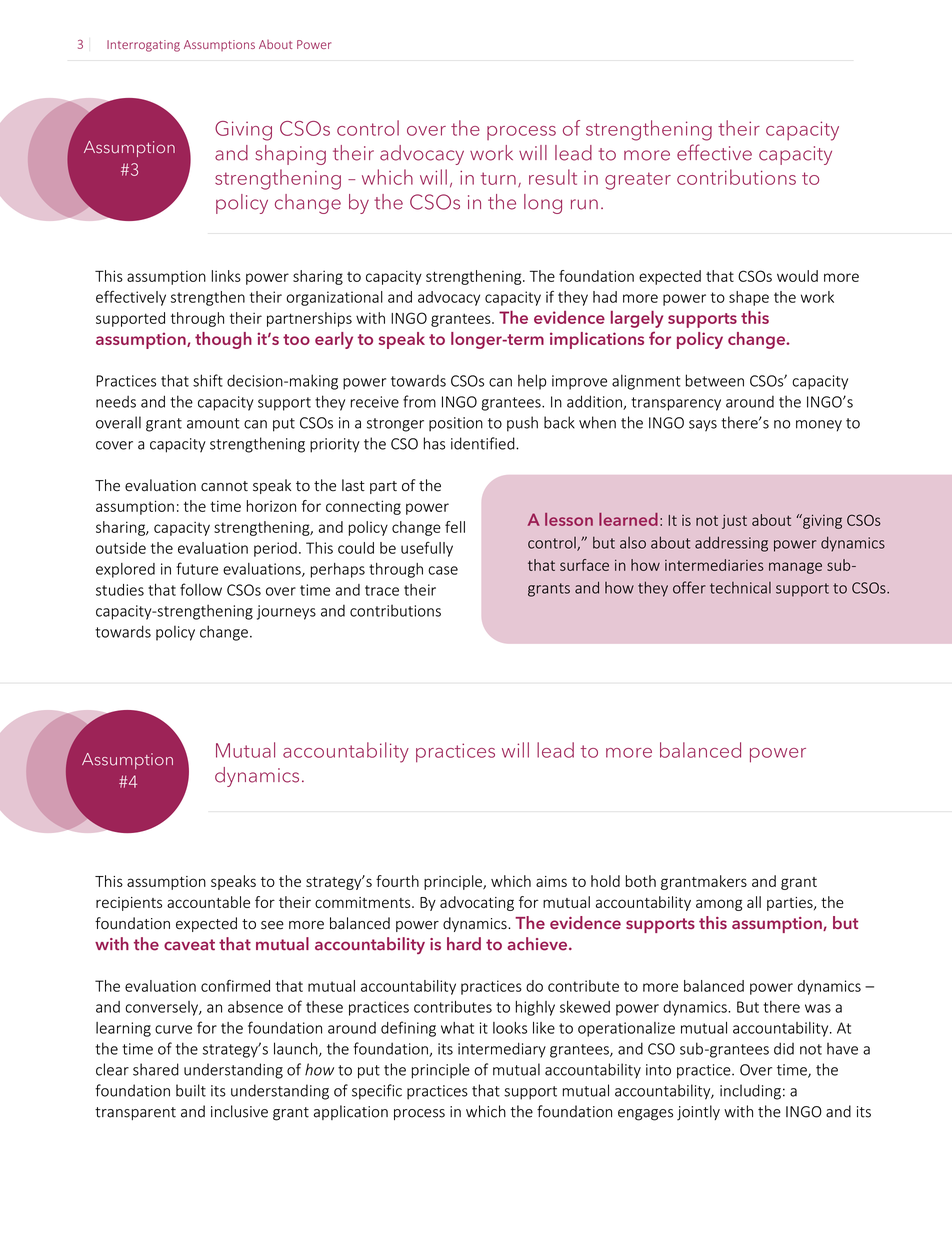 Image resolution: width=952 pixels, height=1233 pixels. I want to click on turn, so click(498, 178).
